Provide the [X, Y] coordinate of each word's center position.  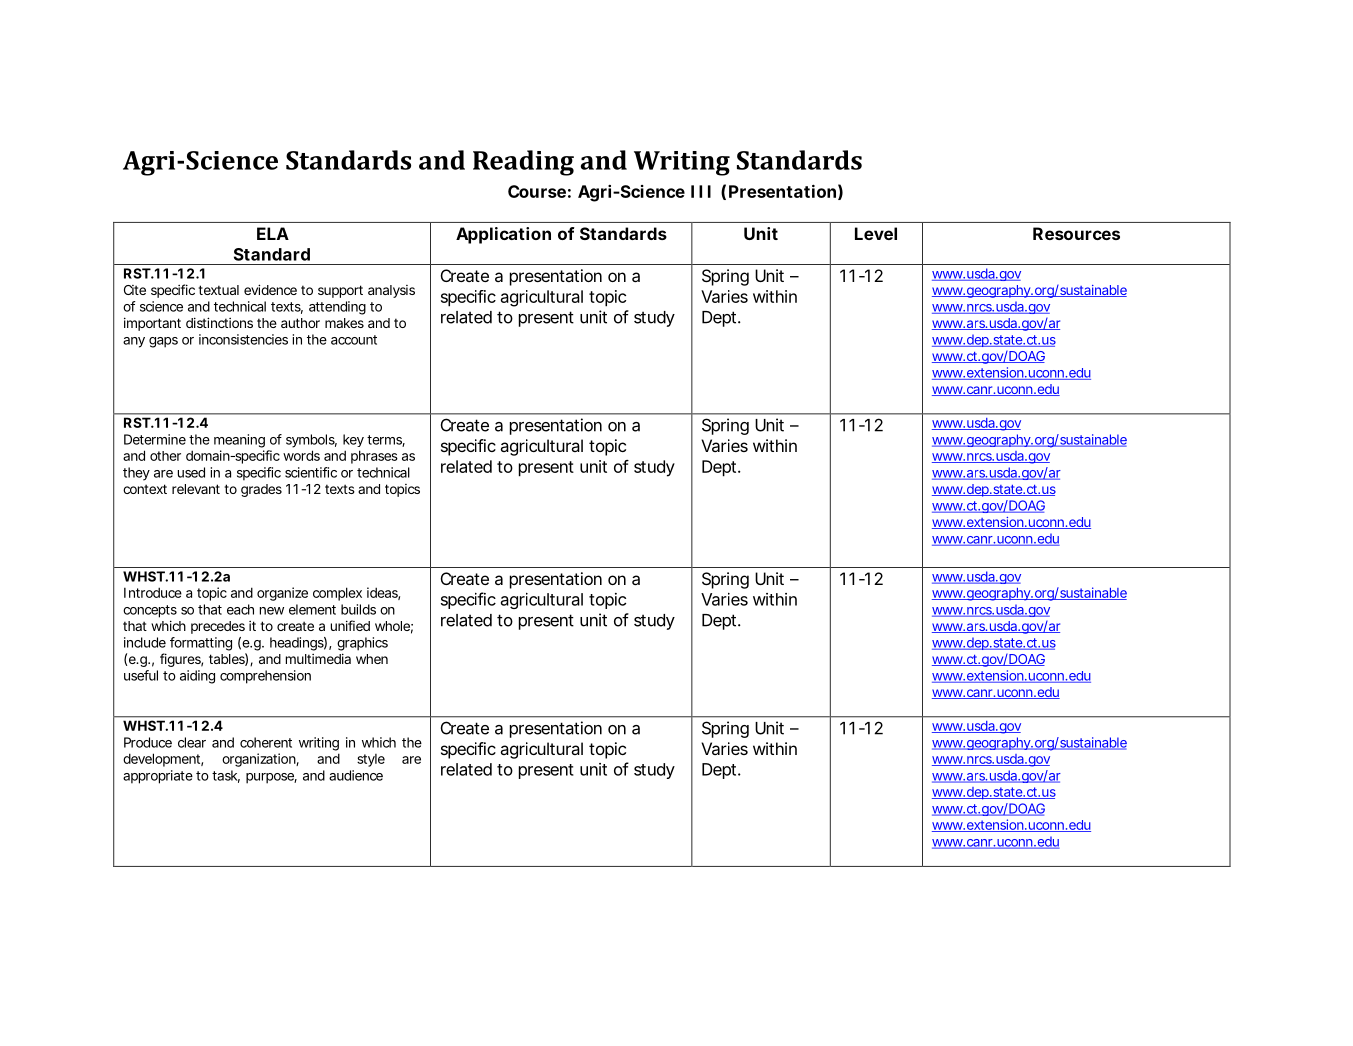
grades [261, 490]
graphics [362, 644]
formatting [201, 644]
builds [358, 609]
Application [503, 235]
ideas [383, 593]
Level [876, 233]
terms [386, 441]
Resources [1076, 233]
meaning [239, 441]
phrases [374, 457]
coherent [266, 742]
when [372, 659]
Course [537, 191]
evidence [270, 289]
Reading [523, 163]
